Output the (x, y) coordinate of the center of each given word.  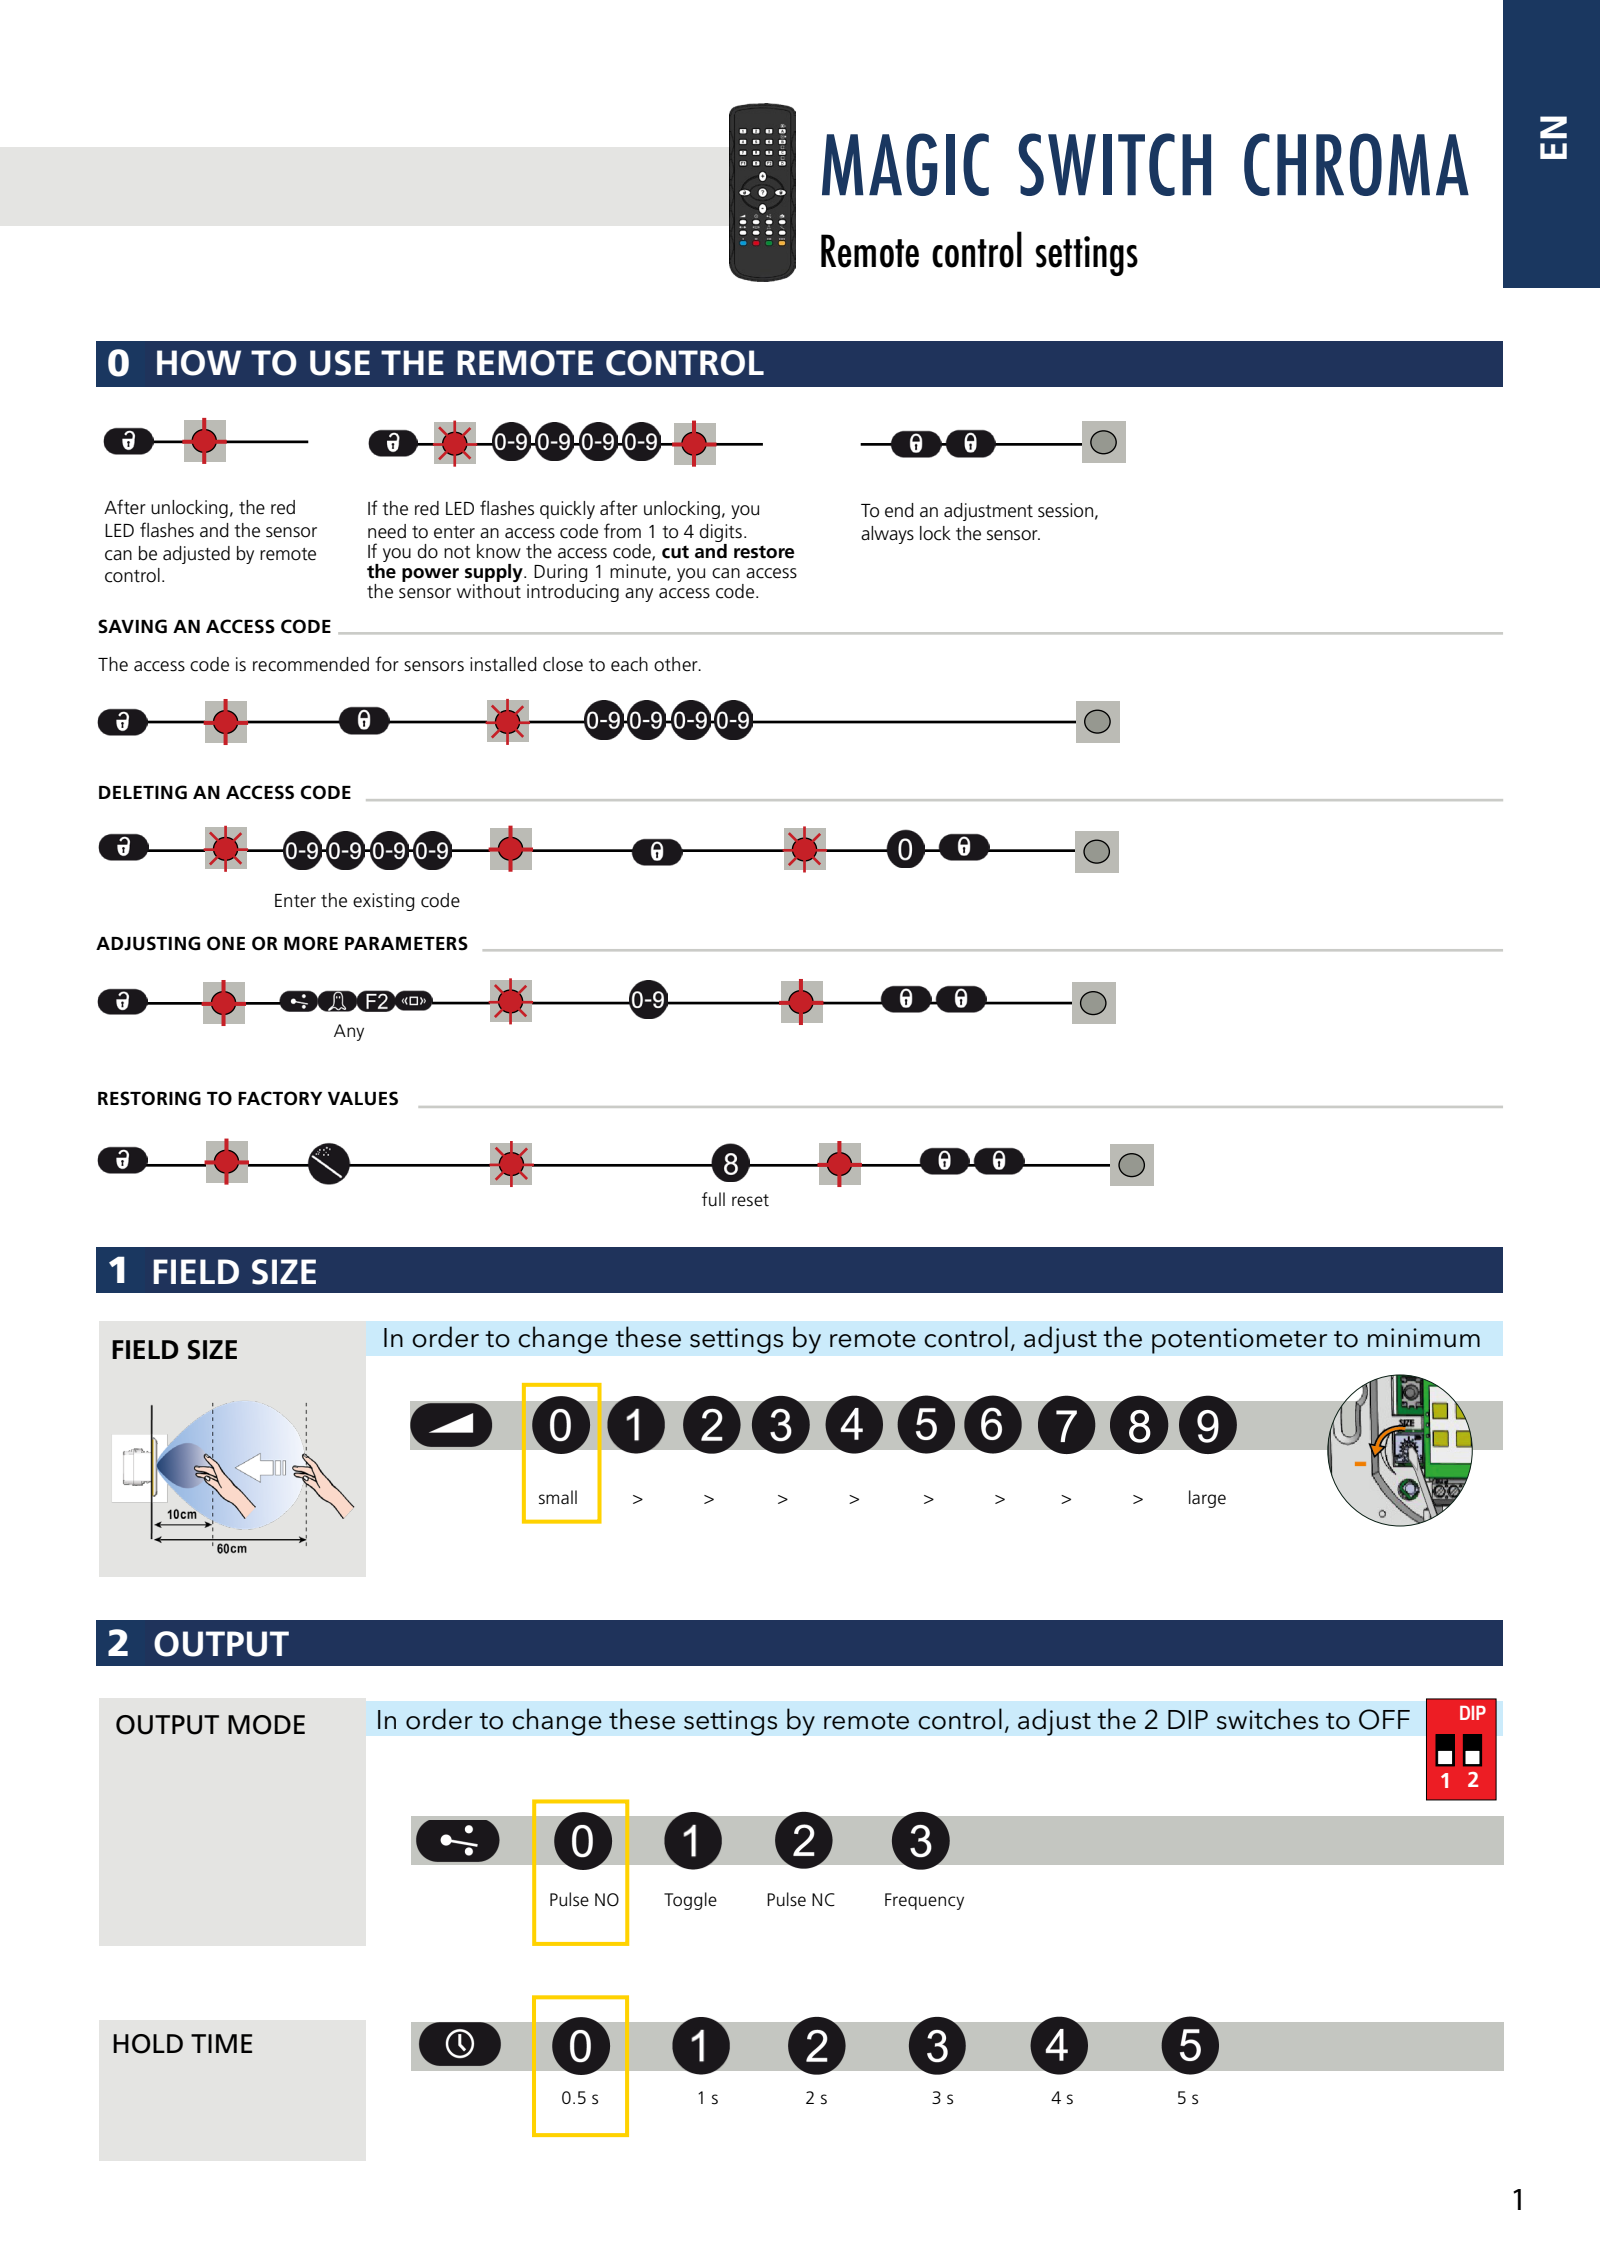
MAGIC (905, 164)
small (558, 1497)
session (1065, 510)
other (677, 664)
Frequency (924, 1901)
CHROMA (1356, 164)
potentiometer (1240, 1341)
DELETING (143, 792)
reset (750, 1200)
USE (340, 363)
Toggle (690, 1901)
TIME (221, 2043)
